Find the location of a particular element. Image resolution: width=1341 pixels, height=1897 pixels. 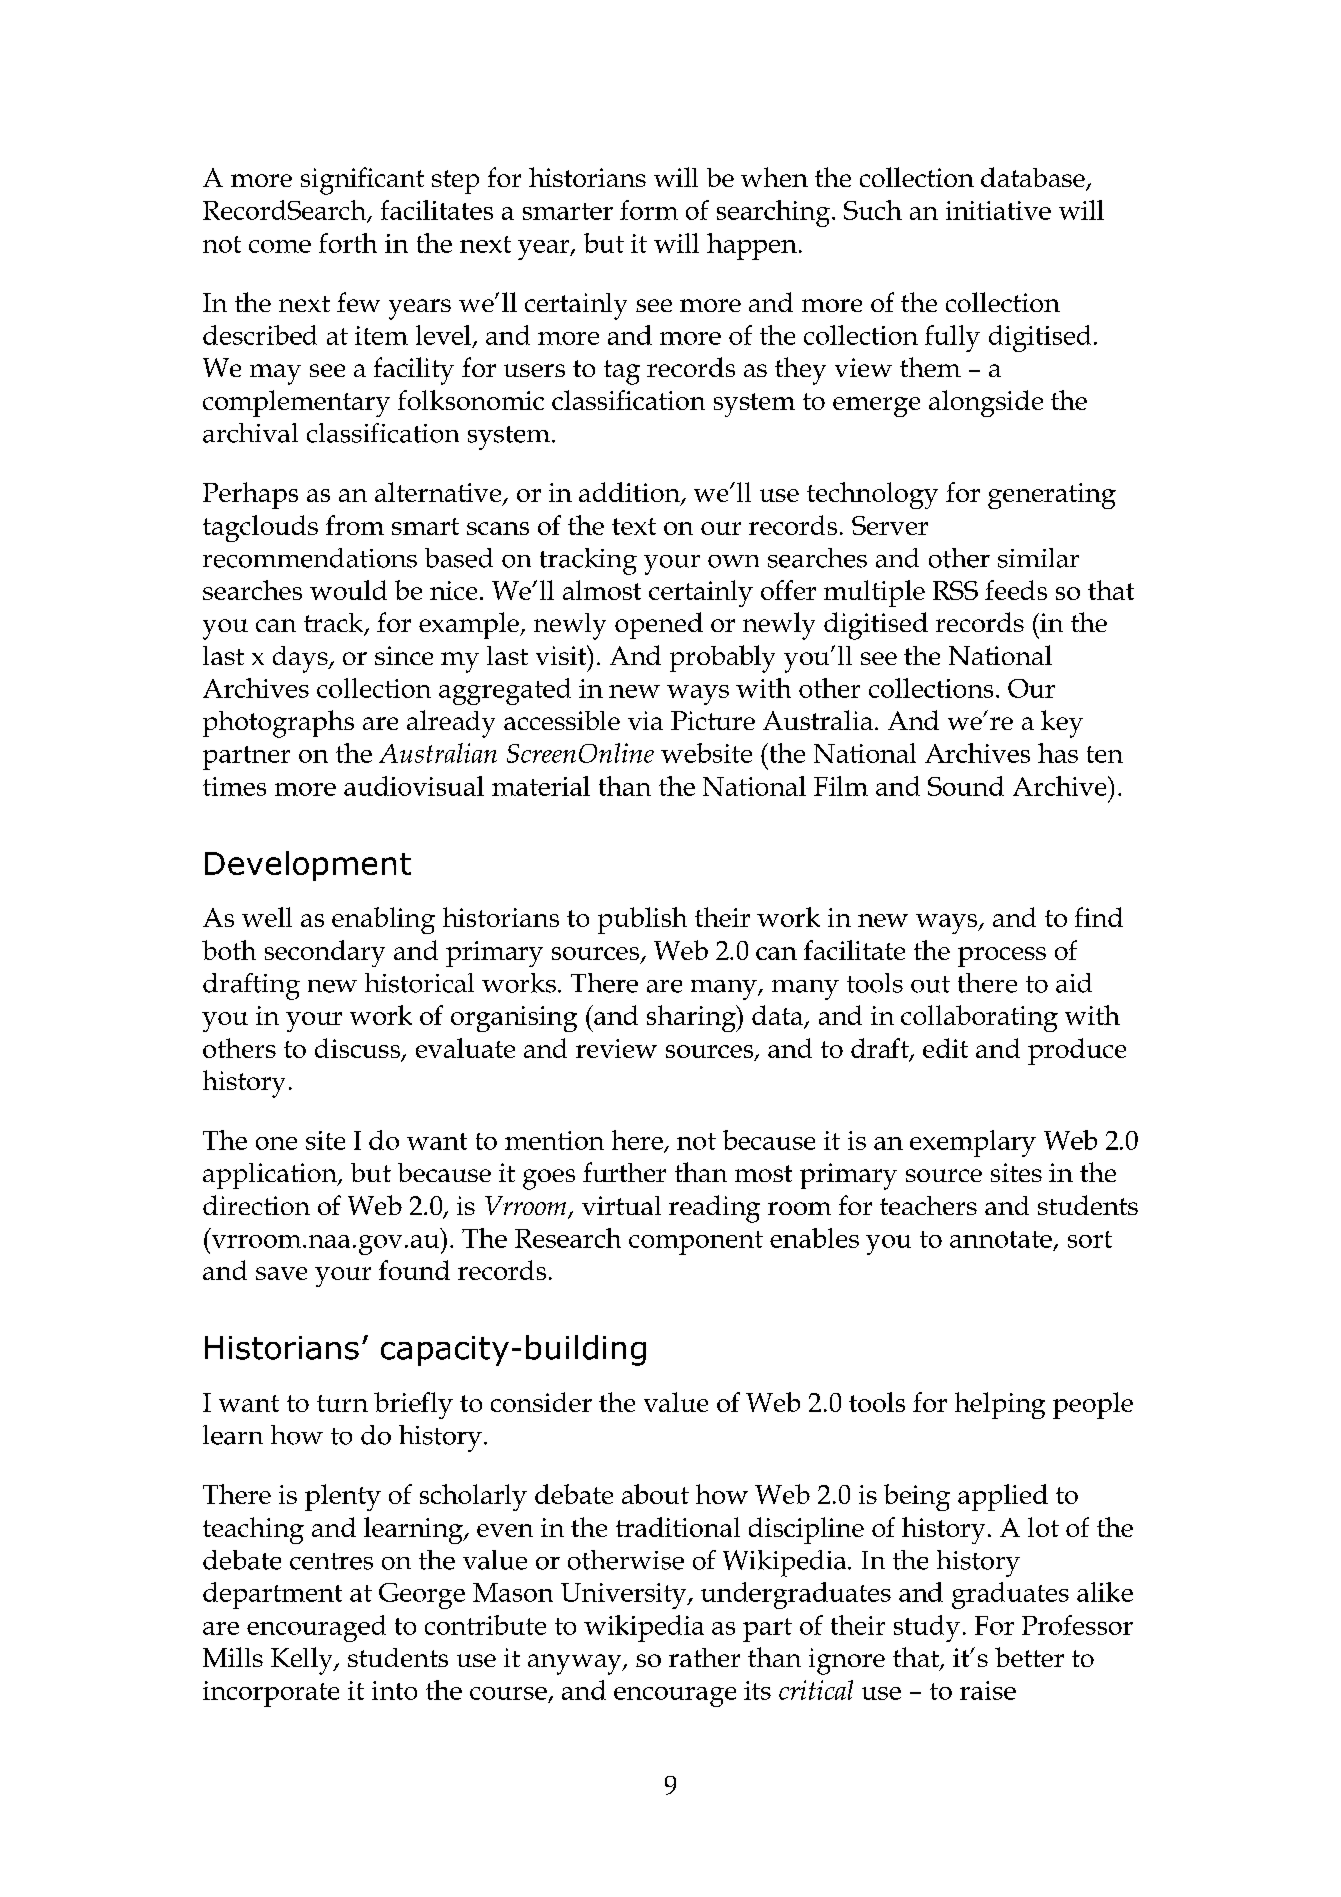

Kelly is located at coordinates (303, 1661).
